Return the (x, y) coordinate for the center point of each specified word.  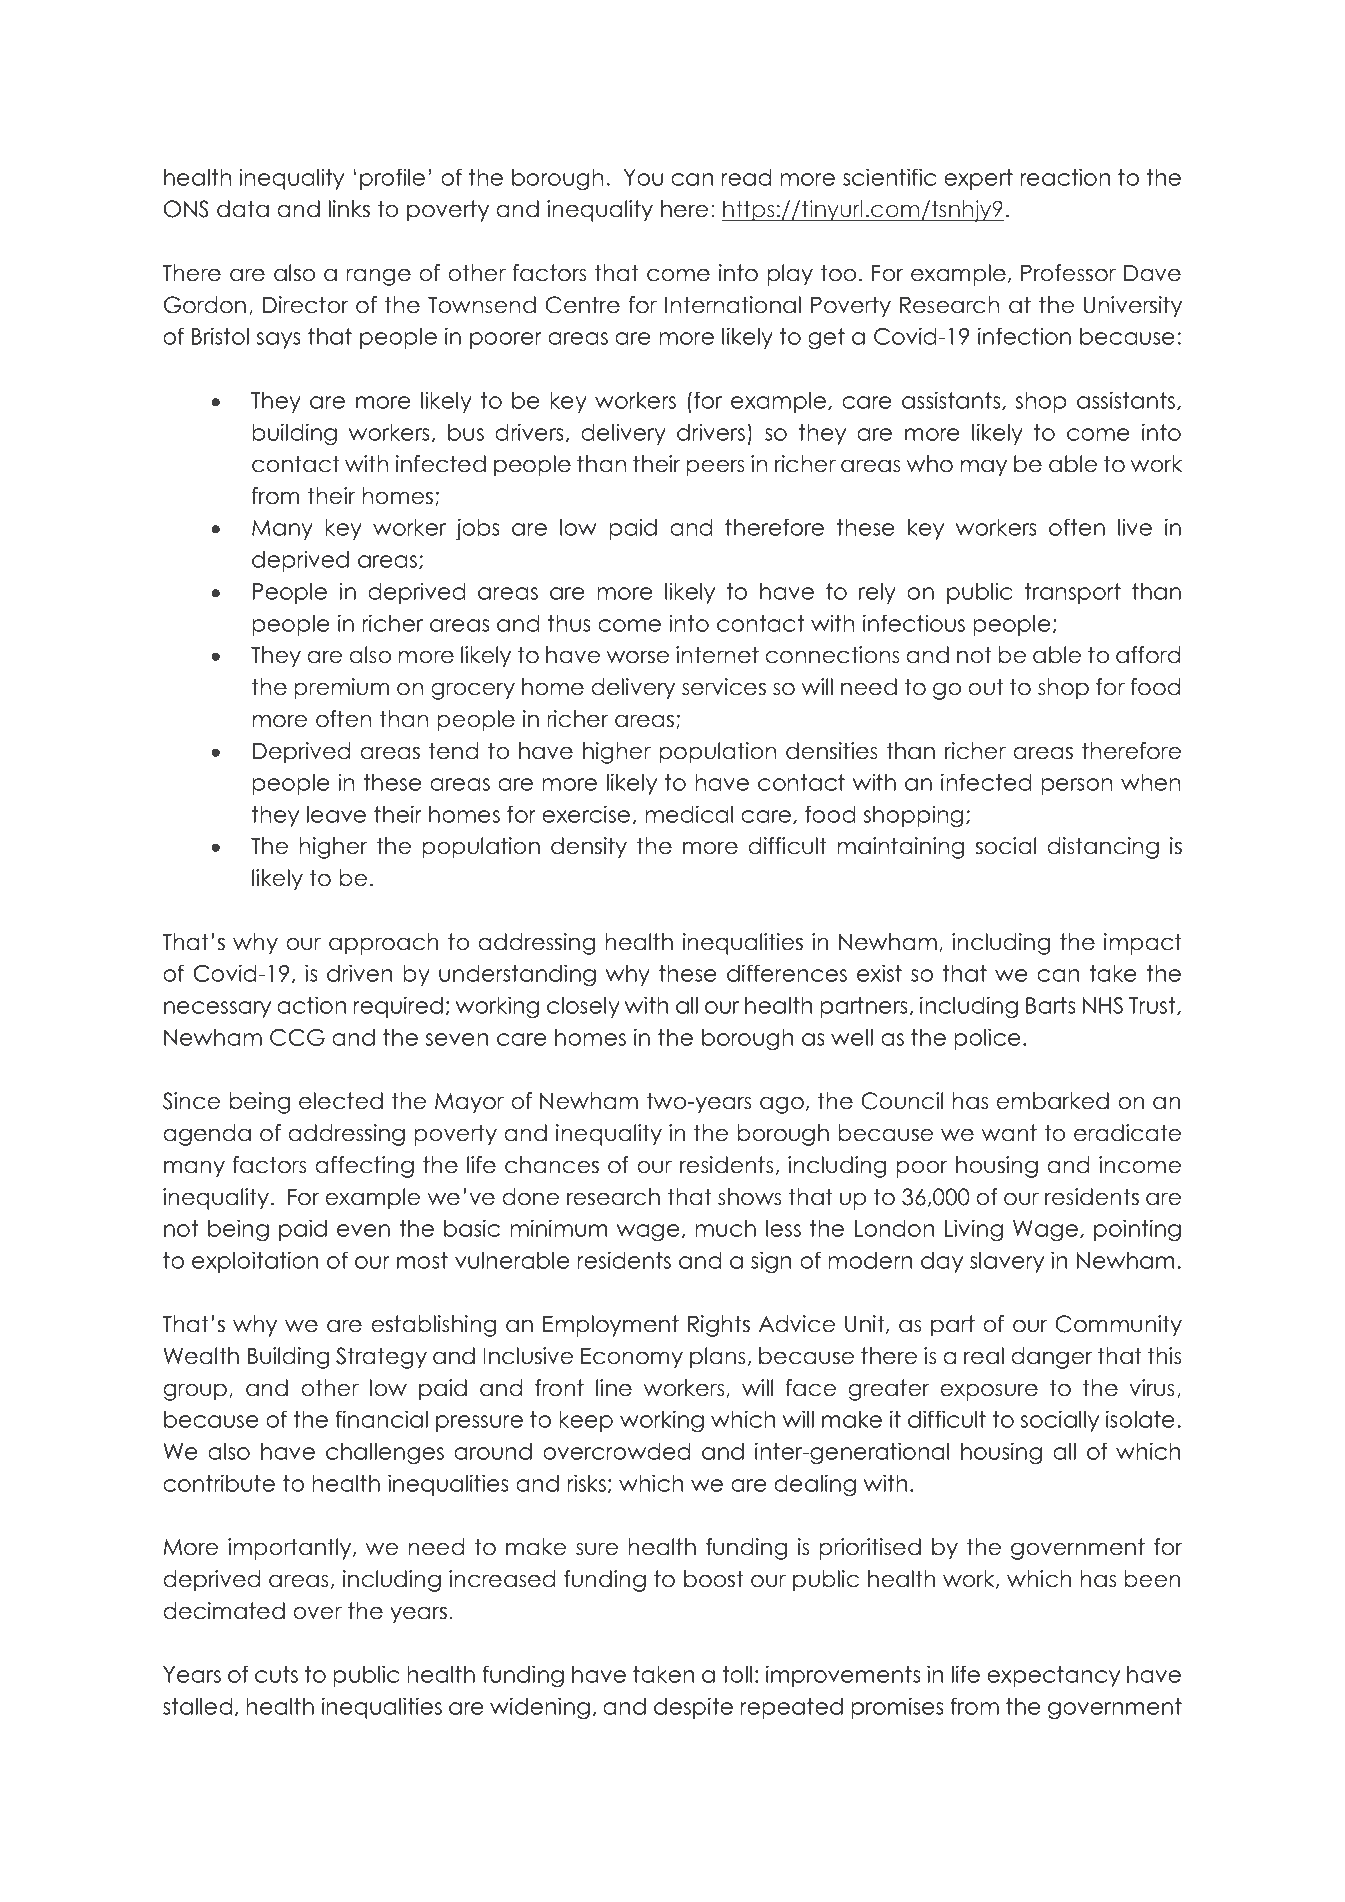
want (1009, 1133)
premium (341, 689)
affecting (364, 1167)
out (985, 687)
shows (750, 1197)
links (349, 209)
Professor (1068, 273)
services (724, 687)
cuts (276, 1674)
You (643, 177)
